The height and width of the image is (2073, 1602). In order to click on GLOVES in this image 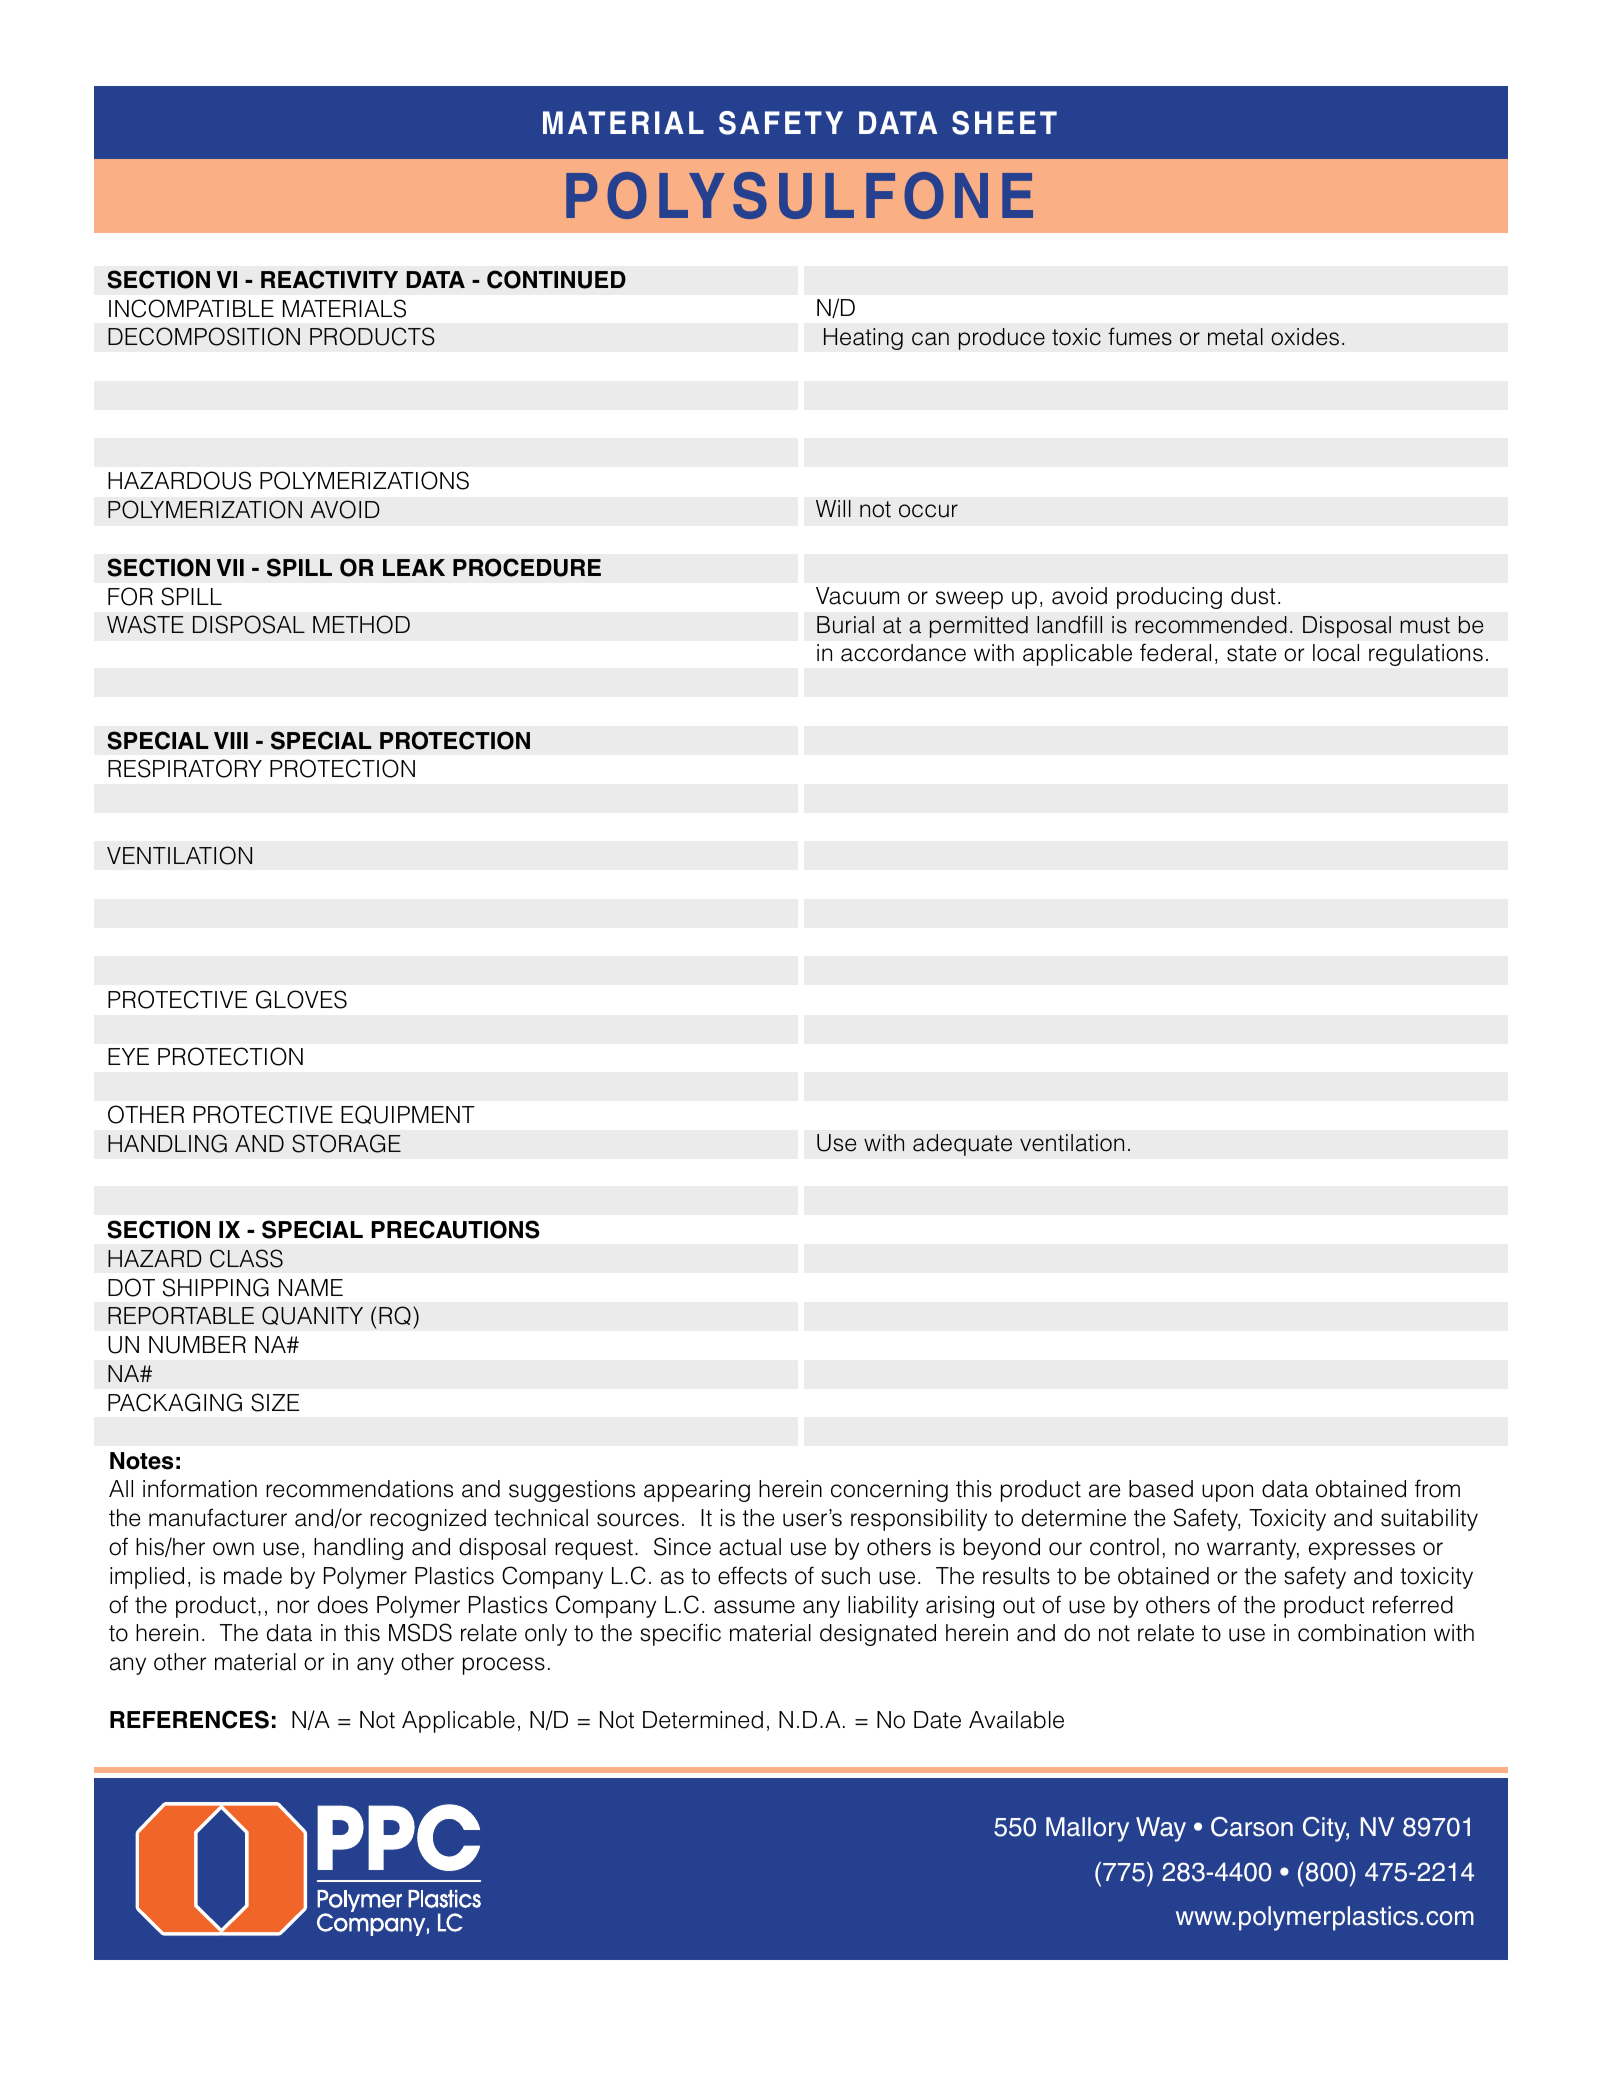, I will do `click(301, 999)`.
